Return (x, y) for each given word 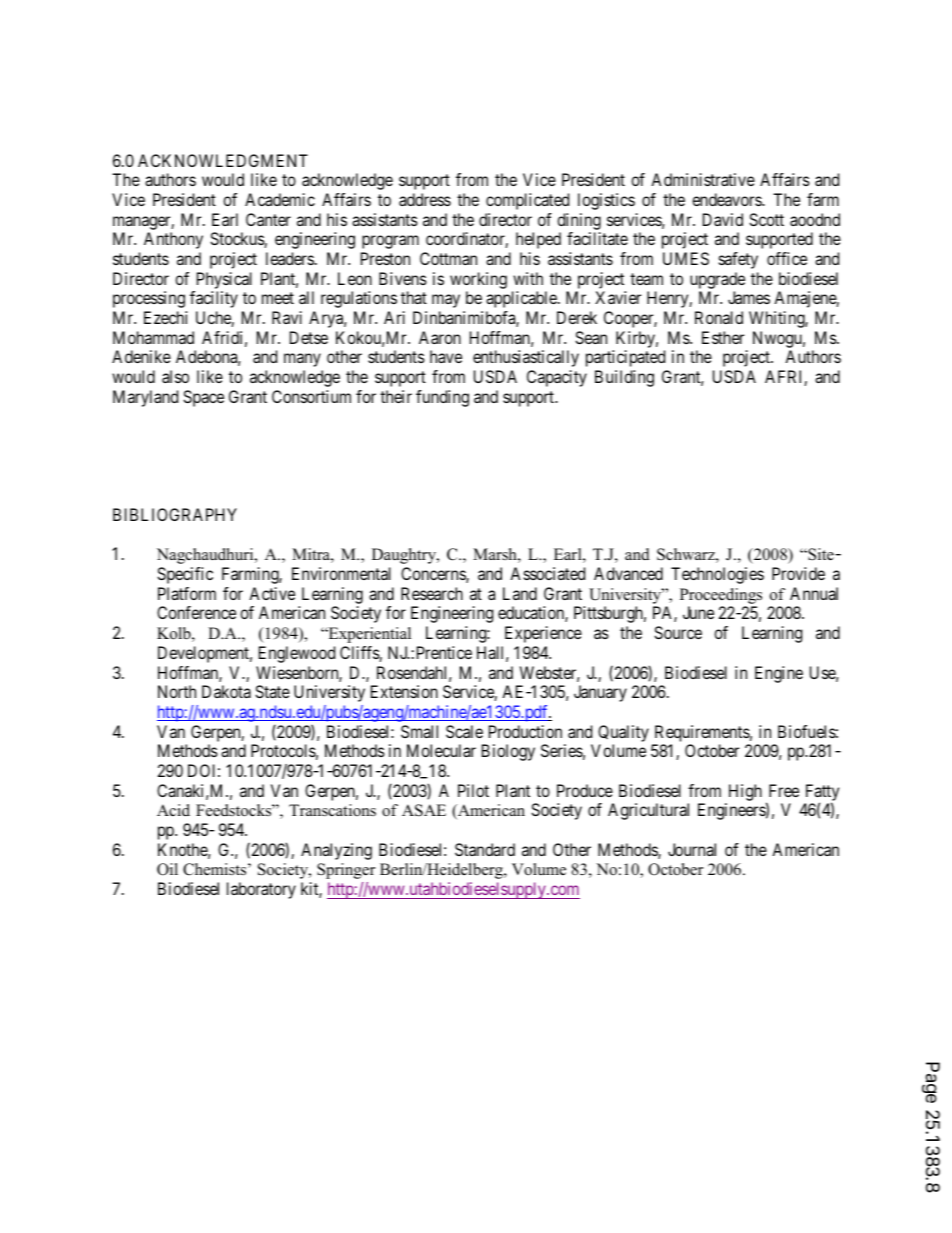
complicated (527, 201)
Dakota (226, 691)
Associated (547, 573)
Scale (464, 731)
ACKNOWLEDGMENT (223, 160)
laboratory (261, 890)
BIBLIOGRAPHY (175, 514)
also (175, 376)
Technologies (717, 575)
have (446, 356)
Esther (723, 337)
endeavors (727, 199)
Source (678, 632)
